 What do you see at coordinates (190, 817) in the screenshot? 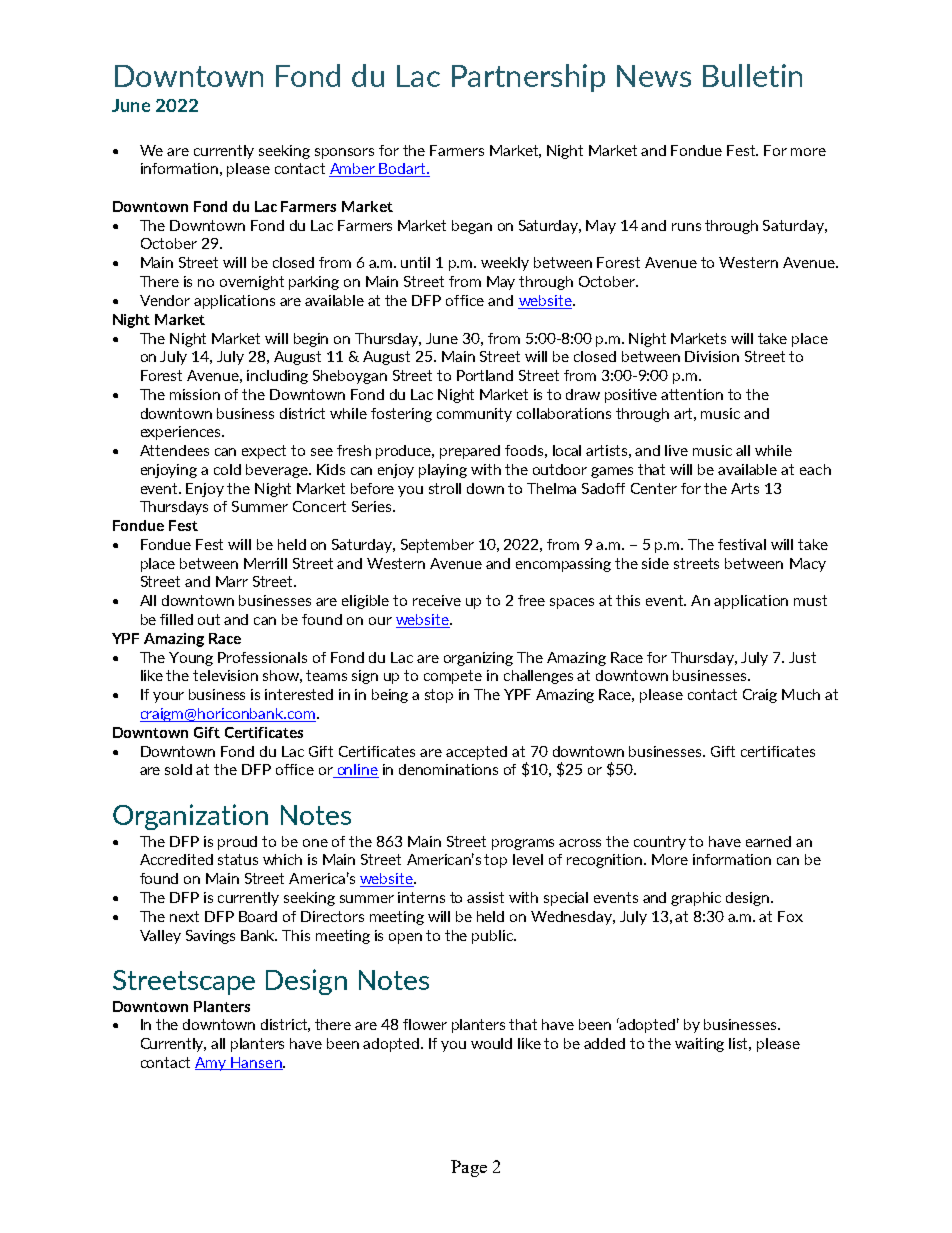
I see `Organization` at bounding box center [190, 817].
